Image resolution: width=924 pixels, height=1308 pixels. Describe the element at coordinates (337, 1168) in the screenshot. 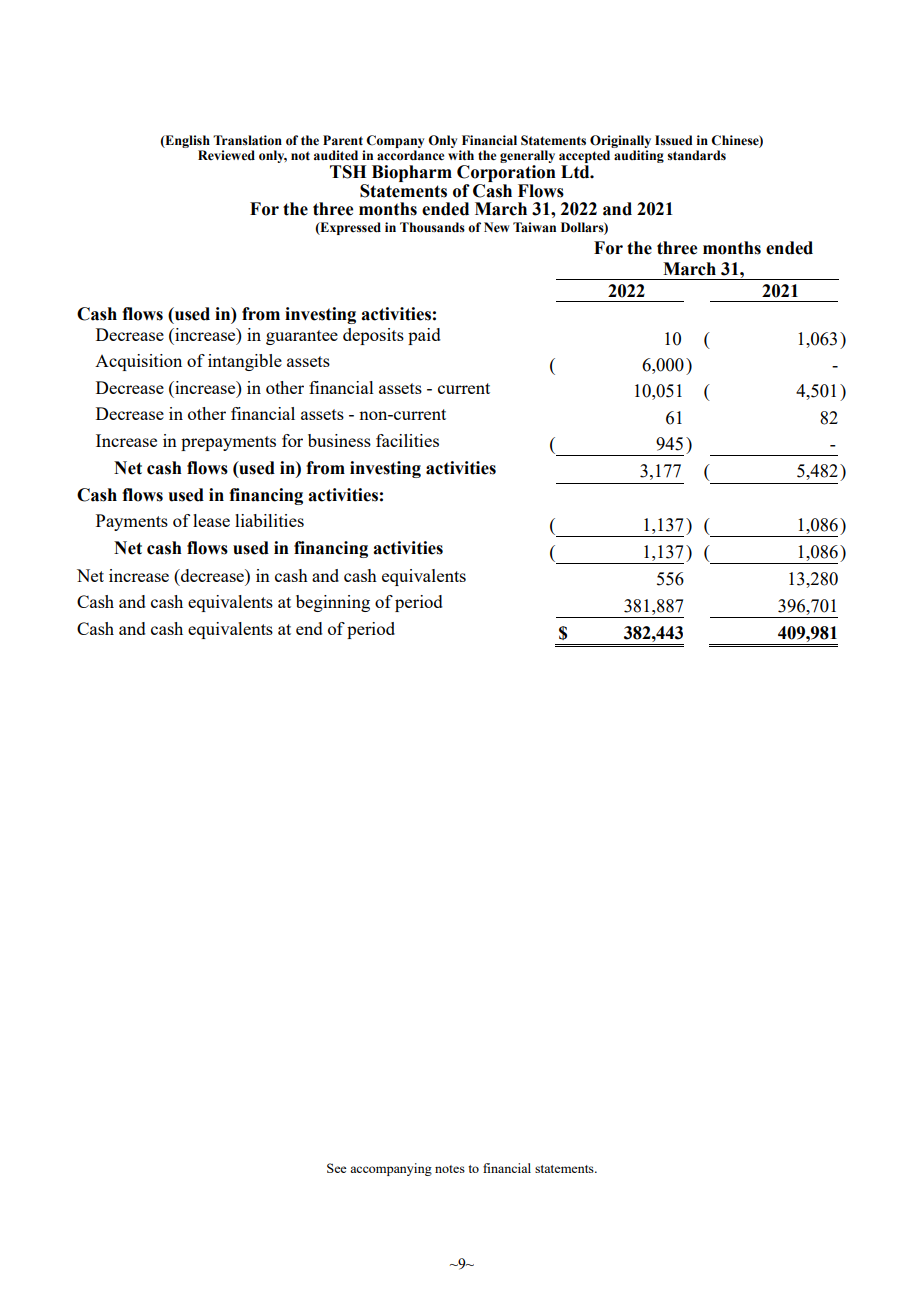

I see `See` at that location.
